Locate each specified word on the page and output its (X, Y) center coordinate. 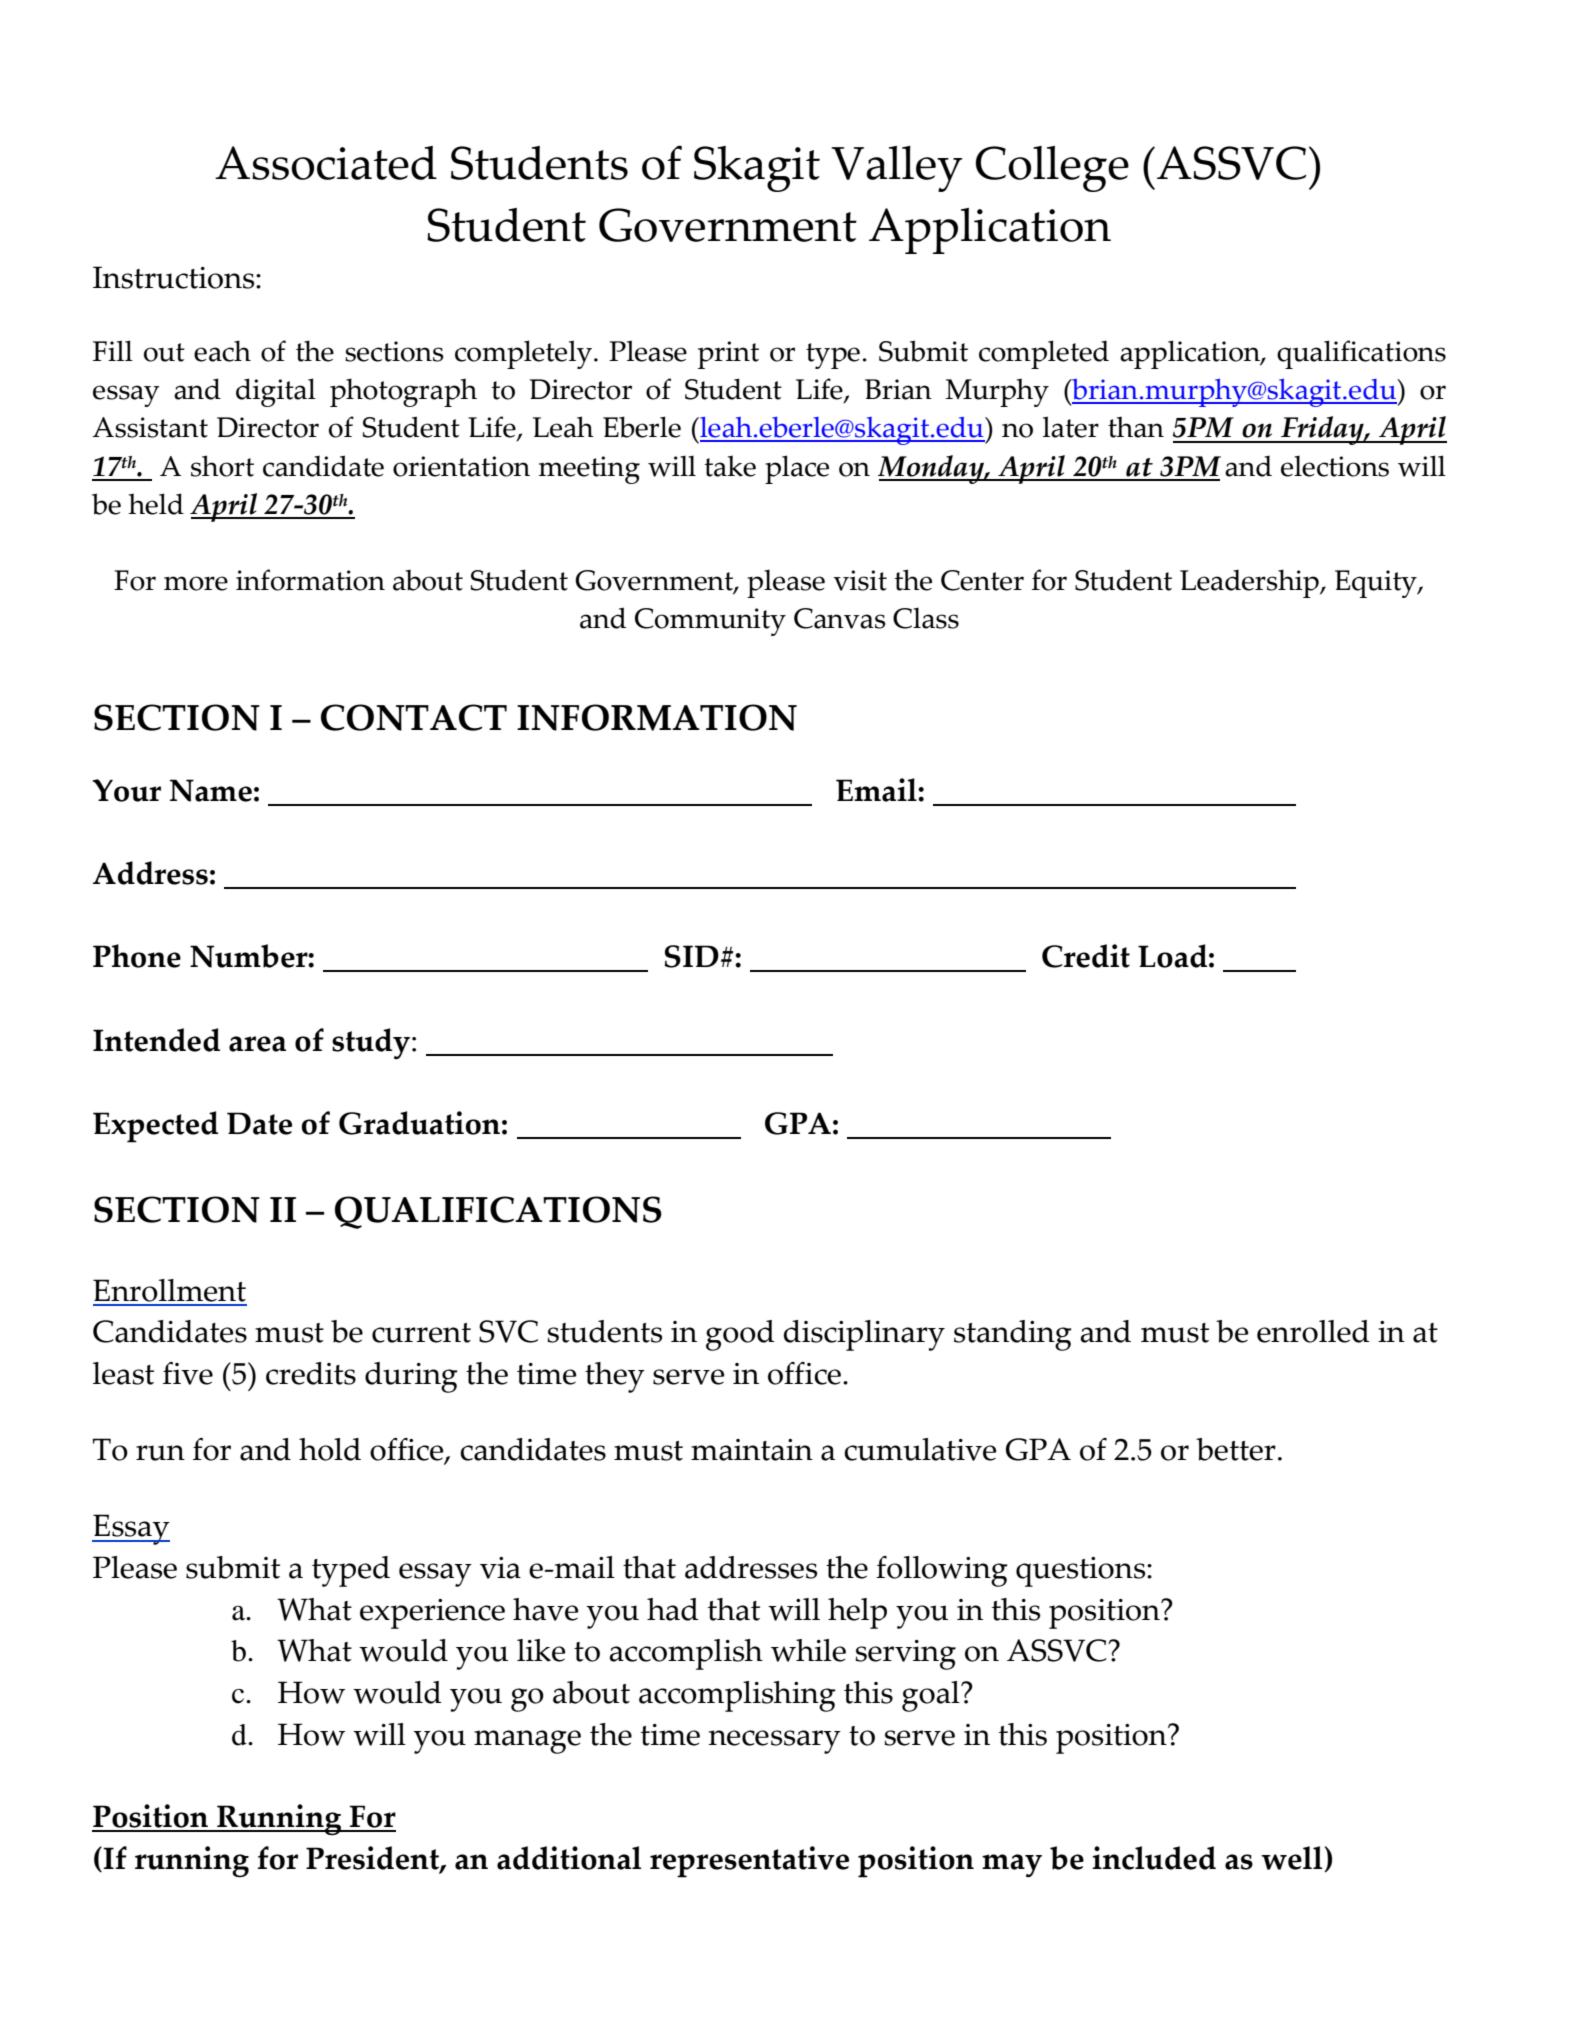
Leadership (1250, 583)
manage (527, 1742)
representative (749, 1862)
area (257, 1044)
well (1293, 1859)
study (371, 1043)
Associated (326, 163)
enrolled (1313, 1331)
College (1052, 169)
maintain (752, 1450)
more (196, 583)
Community (710, 622)
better (1236, 1449)
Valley (897, 169)
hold (330, 1449)
